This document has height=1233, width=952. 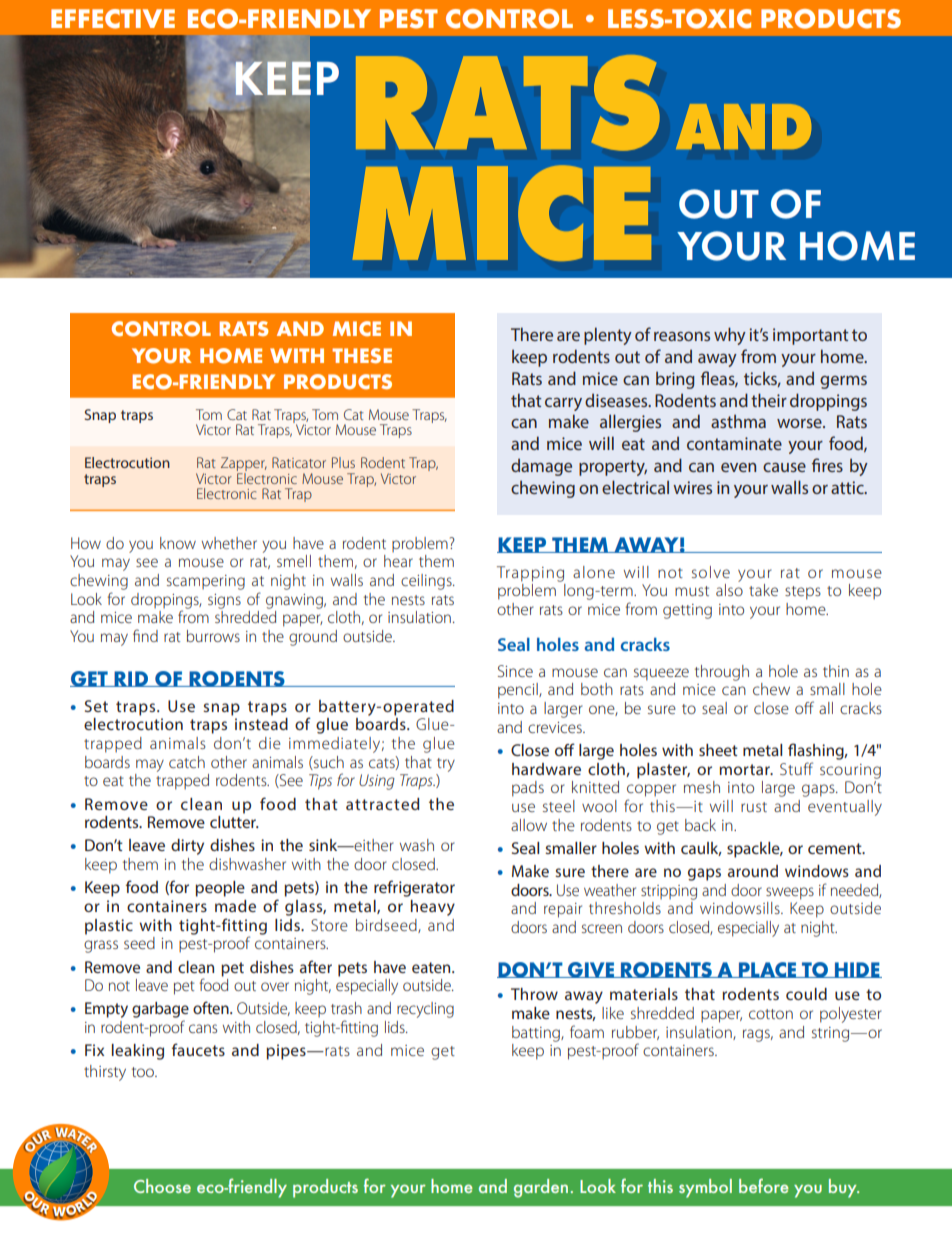 I want to click on EFFECTIVE, so click(x=113, y=19).
